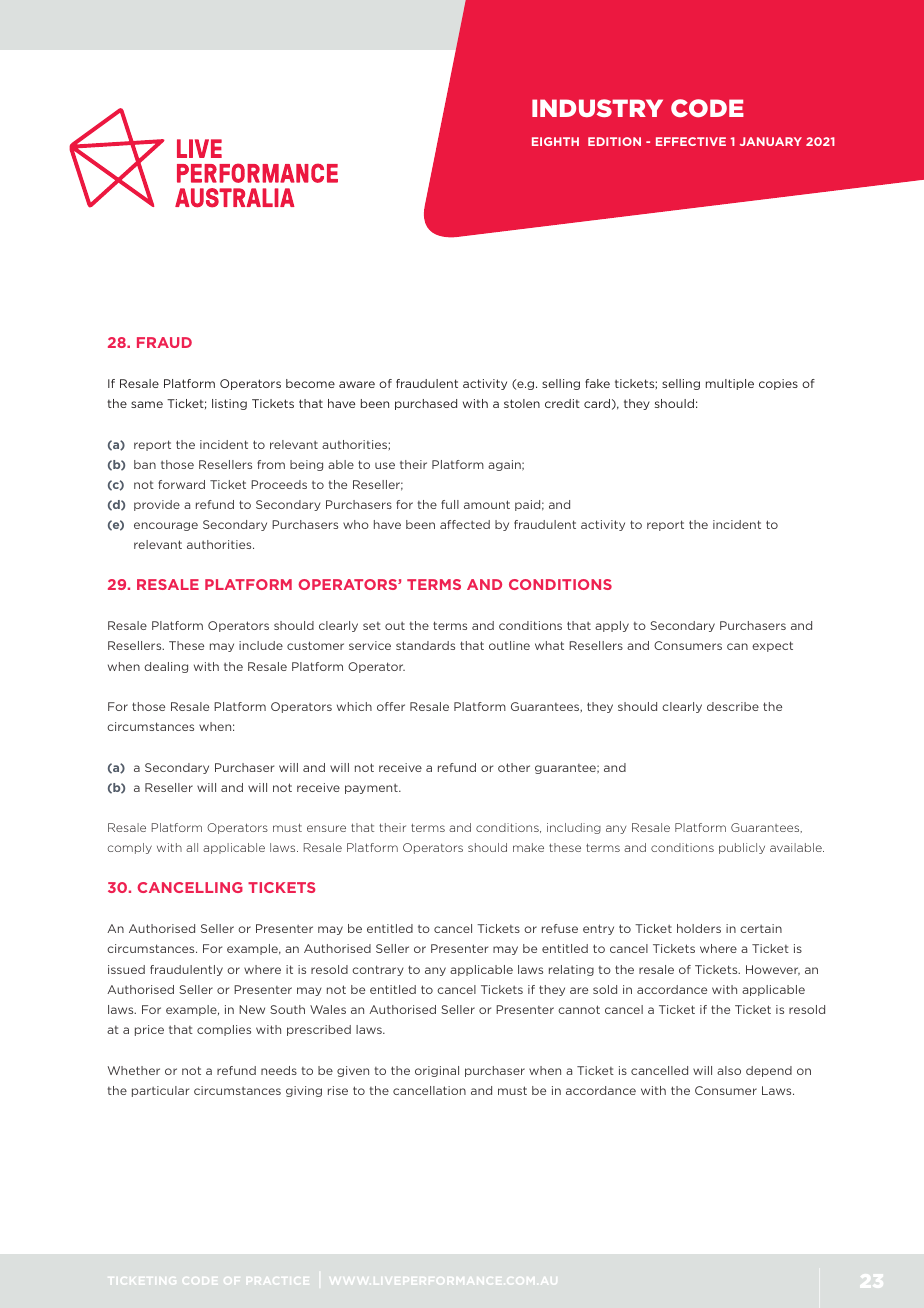  Describe the element at coordinates (224, 1030) in the document. I see `complies` at that location.
